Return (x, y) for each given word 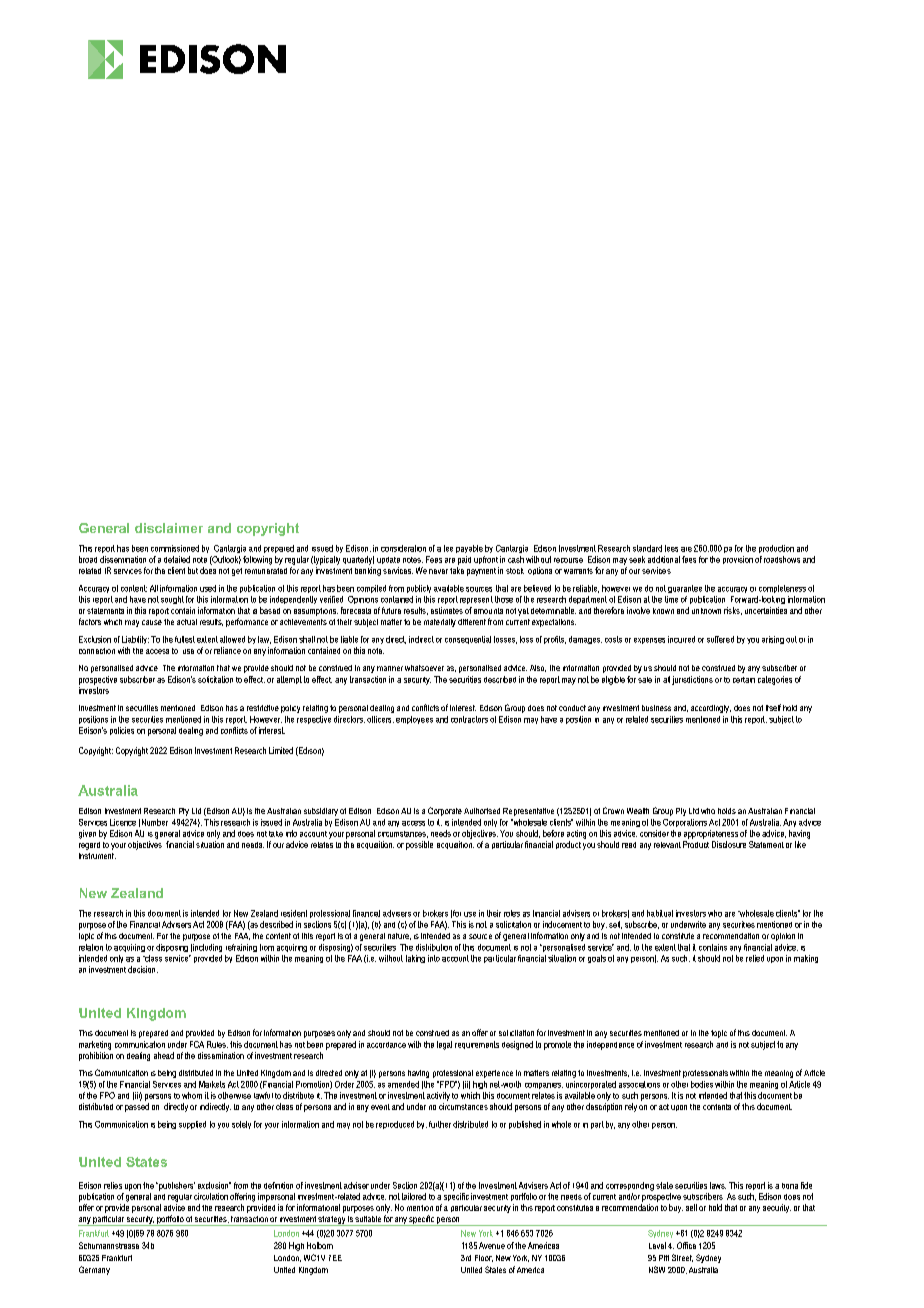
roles (512, 913)
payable (469, 549)
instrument (97, 856)
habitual (660, 913)
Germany (94, 1270)
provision (738, 560)
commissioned (175, 548)
